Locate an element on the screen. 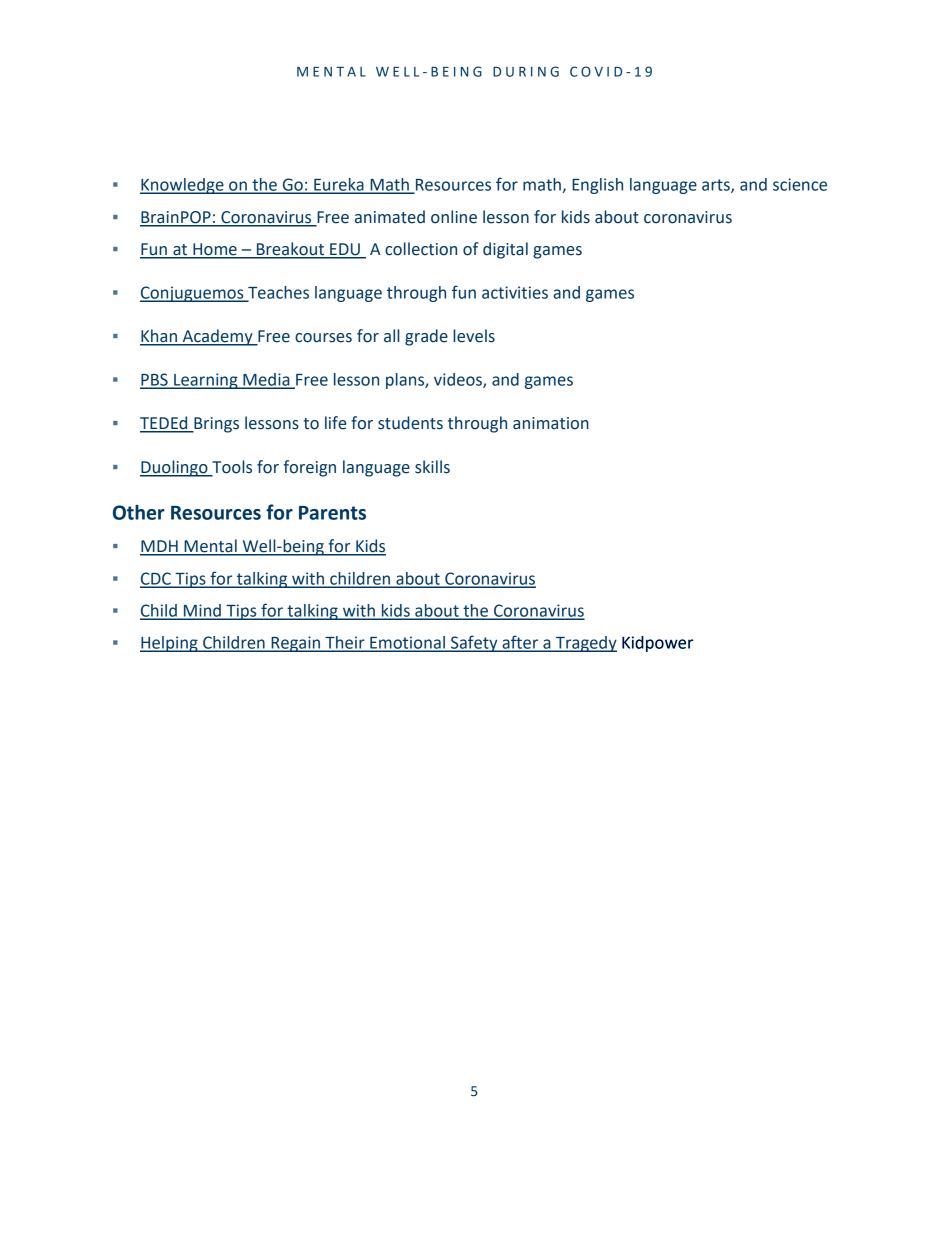  arts is located at coordinates (717, 186).
